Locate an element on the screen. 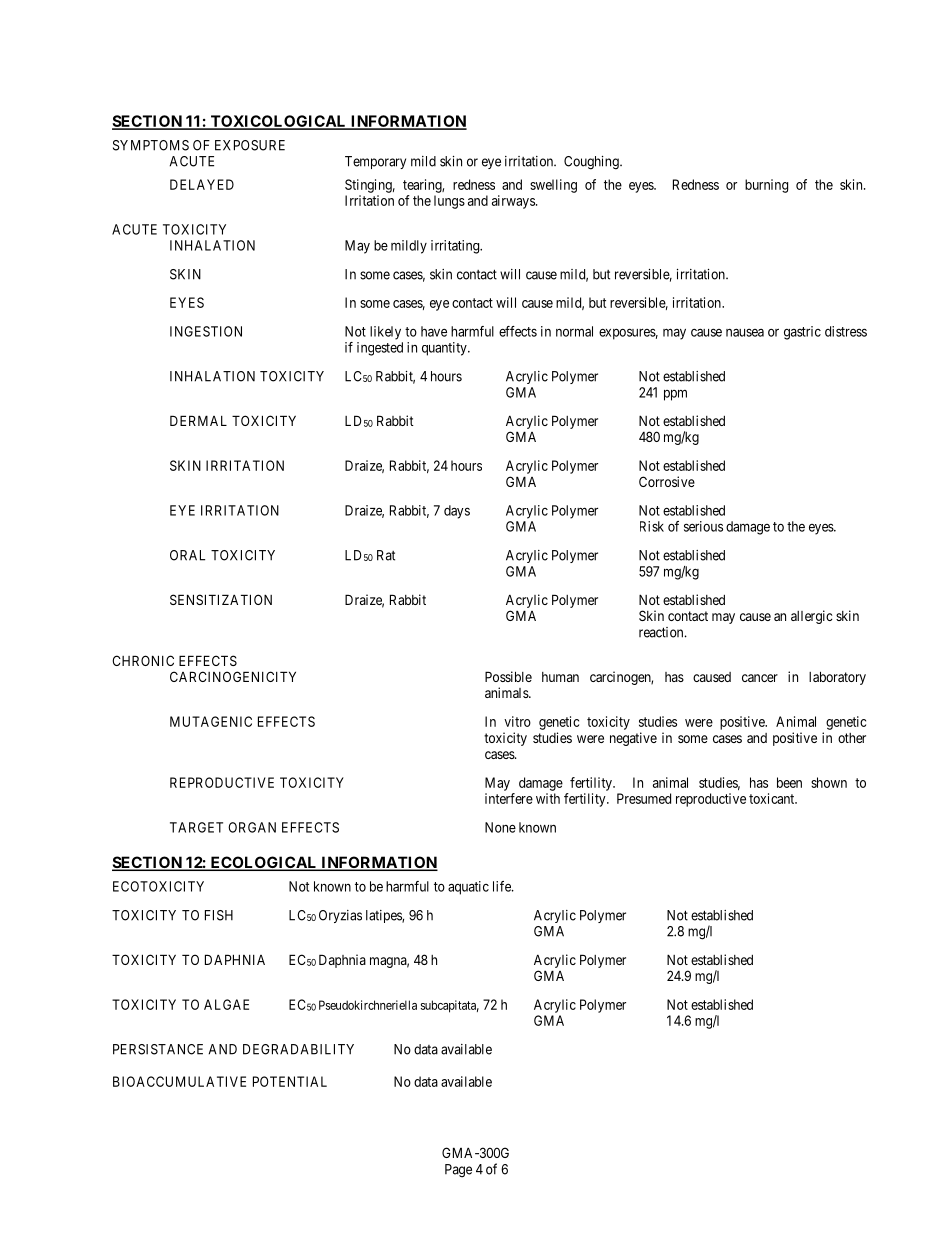  aquatic is located at coordinates (468, 888).
